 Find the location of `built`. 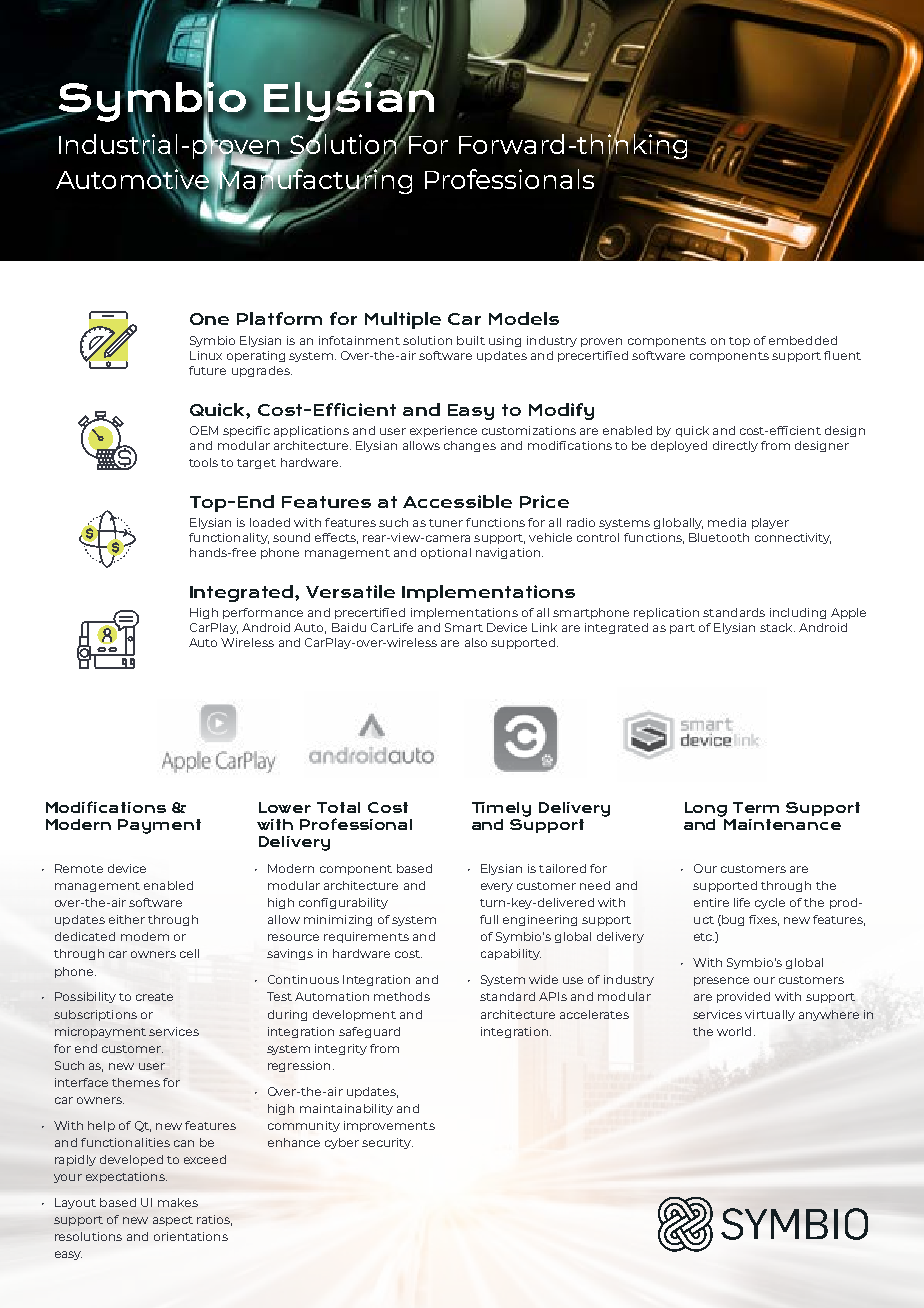

built is located at coordinates (471, 340).
